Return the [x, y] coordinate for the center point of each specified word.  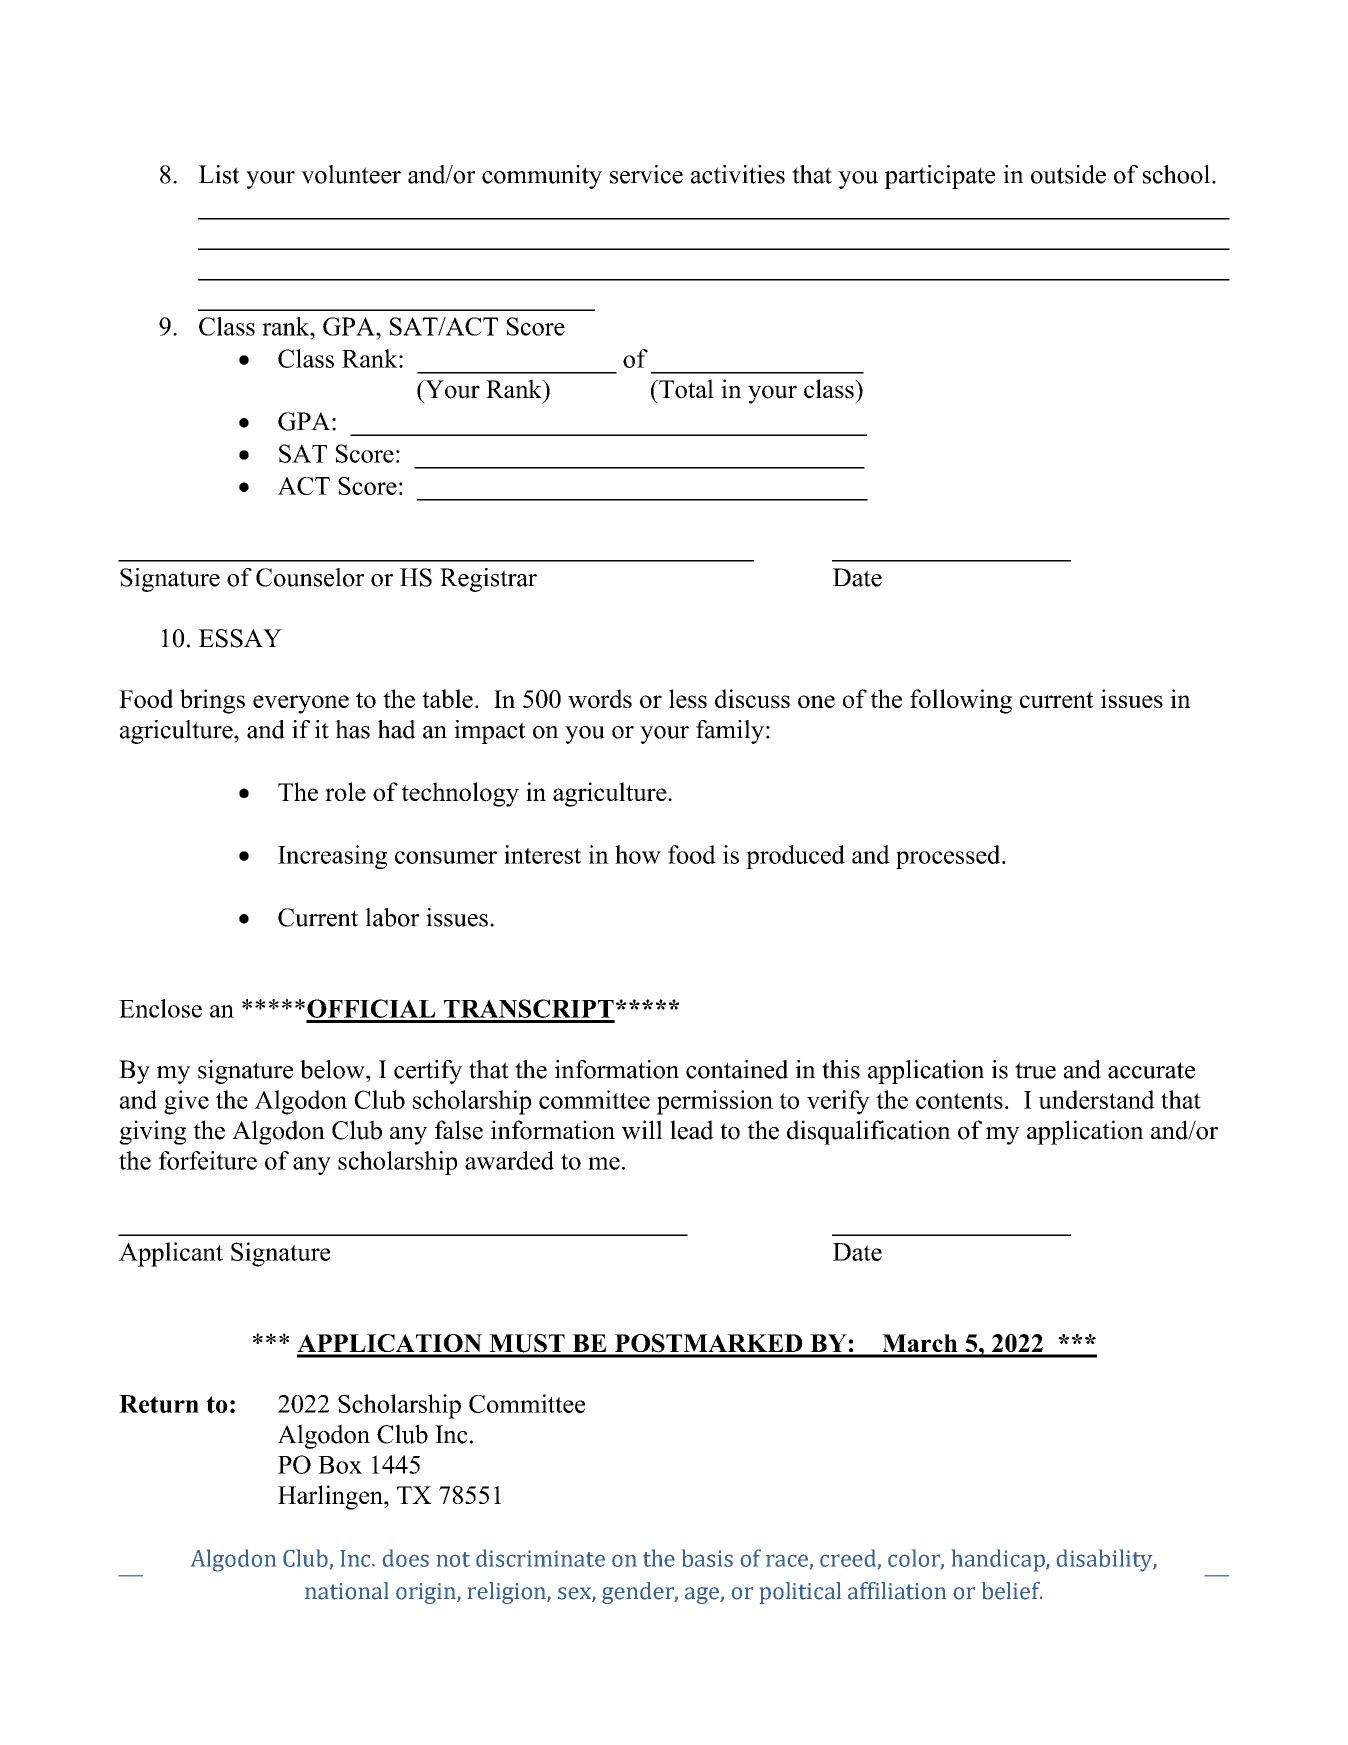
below [333, 1069]
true [1035, 1070]
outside [1068, 174]
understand [1097, 1099]
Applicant [171, 1254]
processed [949, 857]
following [961, 701]
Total [685, 389]
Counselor [310, 577]
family [730, 732]
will [642, 1130]
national [346, 1591]
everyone [301, 704]
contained [737, 1069]
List [219, 174]
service [646, 174]
